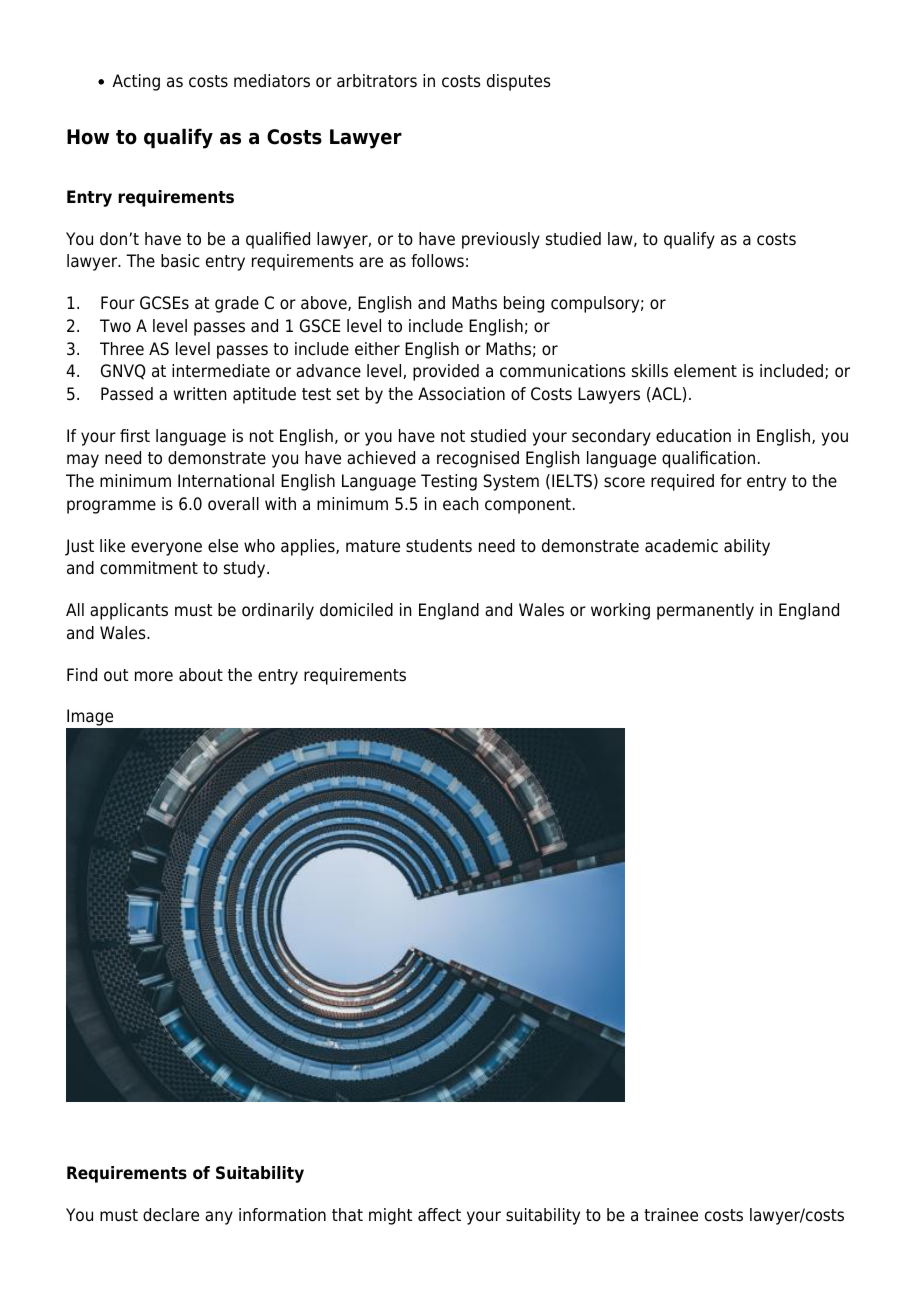  Describe the element at coordinates (519, 82) in the page. I see `disputes` at that location.
